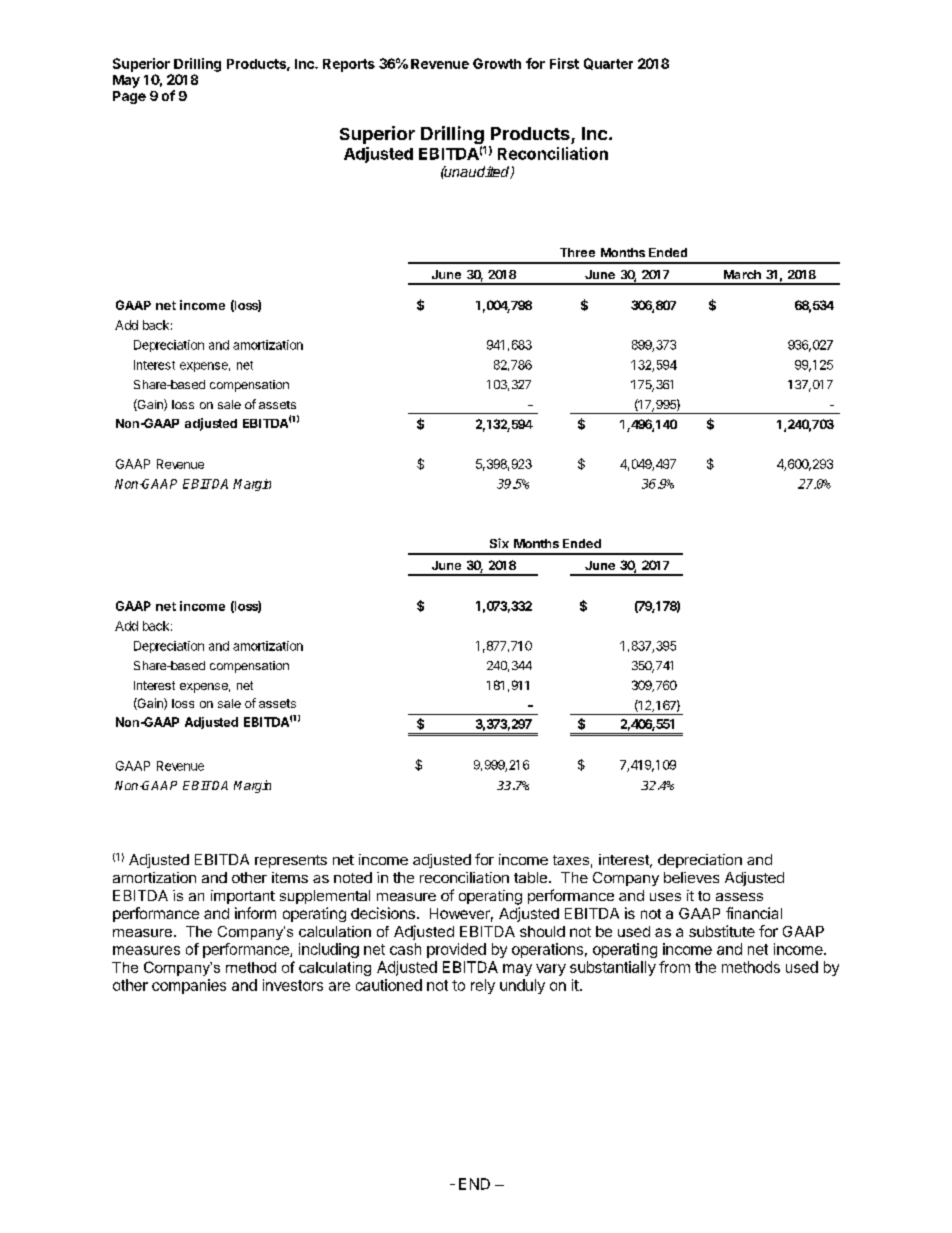 This image has height=1233, width=952. Describe the element at coordinates (456, 950) in the image. I see `provided` at that location.
